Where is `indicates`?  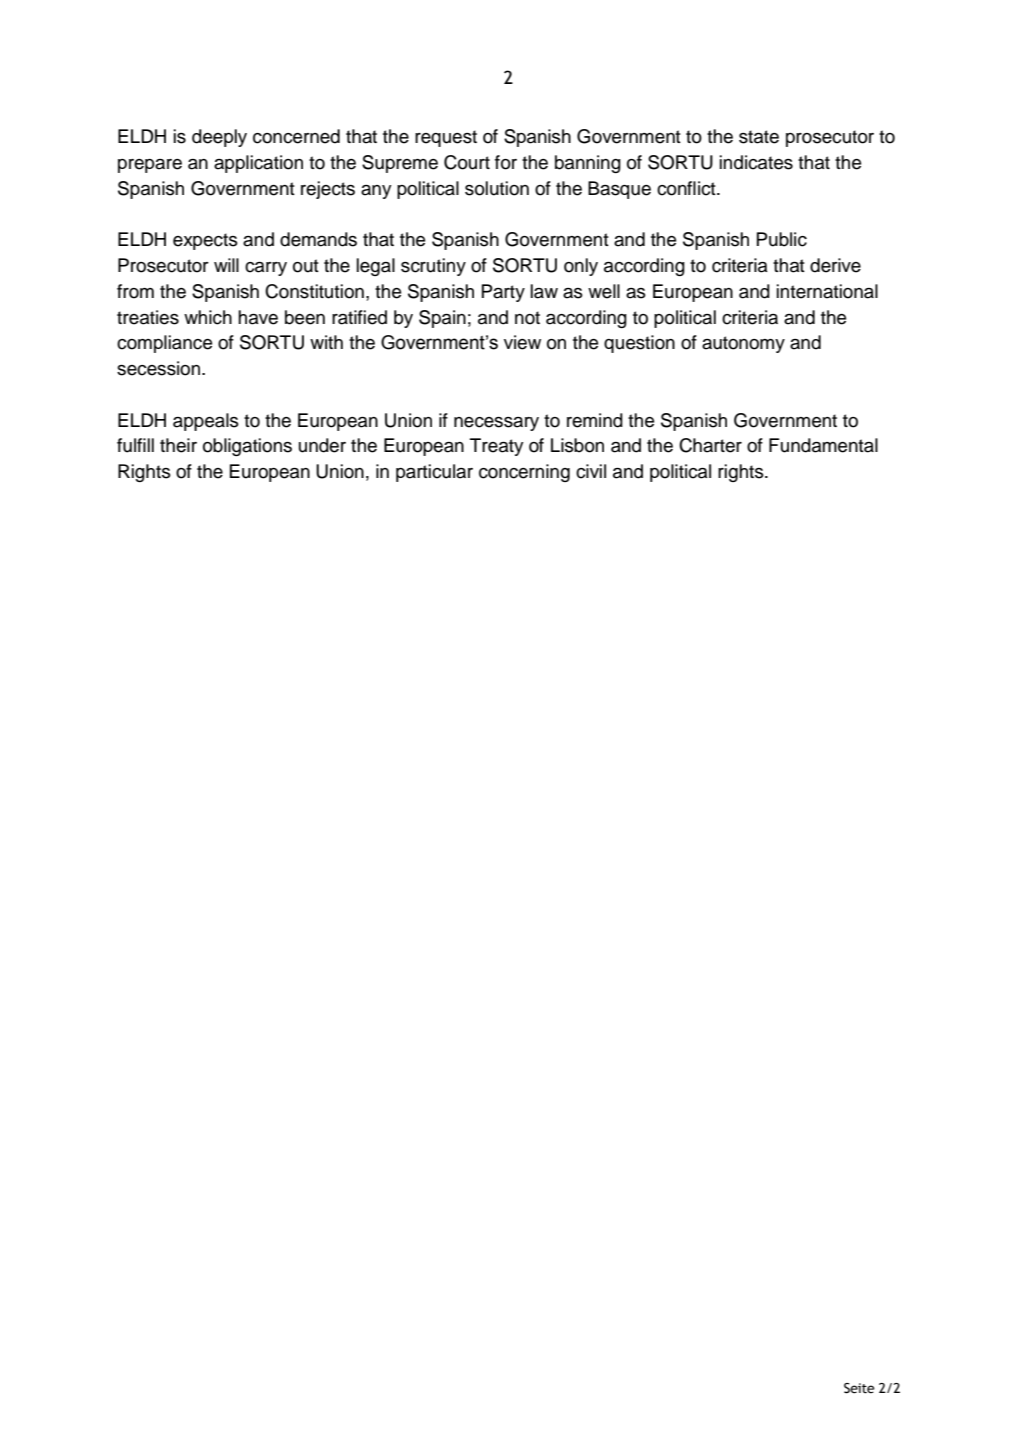 indicates is located at coordinates (756, 162).
